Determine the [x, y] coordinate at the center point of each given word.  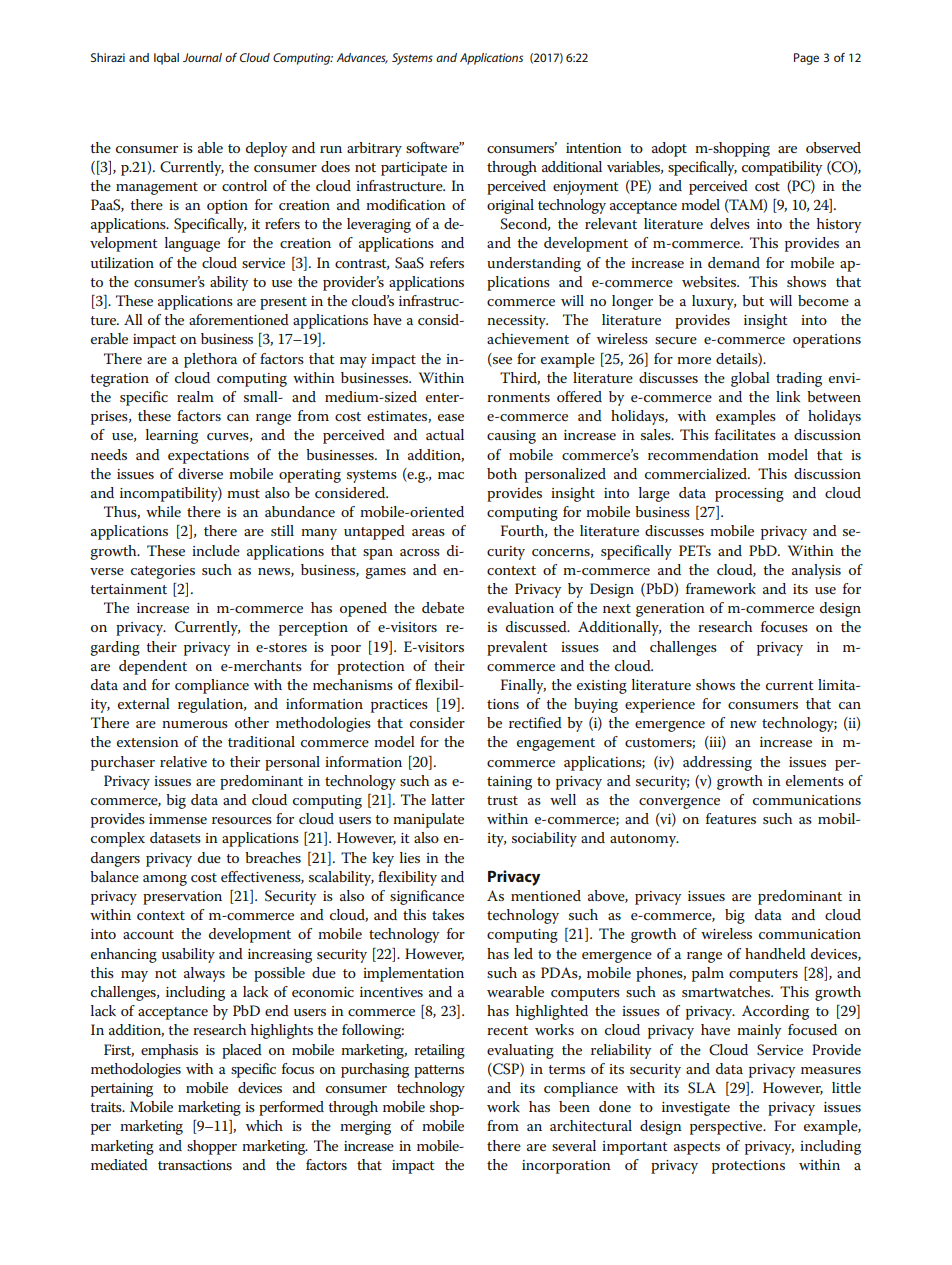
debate [443, 607]
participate [414, 169]
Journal [202, 57]
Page [806, 59]
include [216, 550]
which [264, 1125]
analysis [816, 571]
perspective [727, 1128]
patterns [439, 1071]
